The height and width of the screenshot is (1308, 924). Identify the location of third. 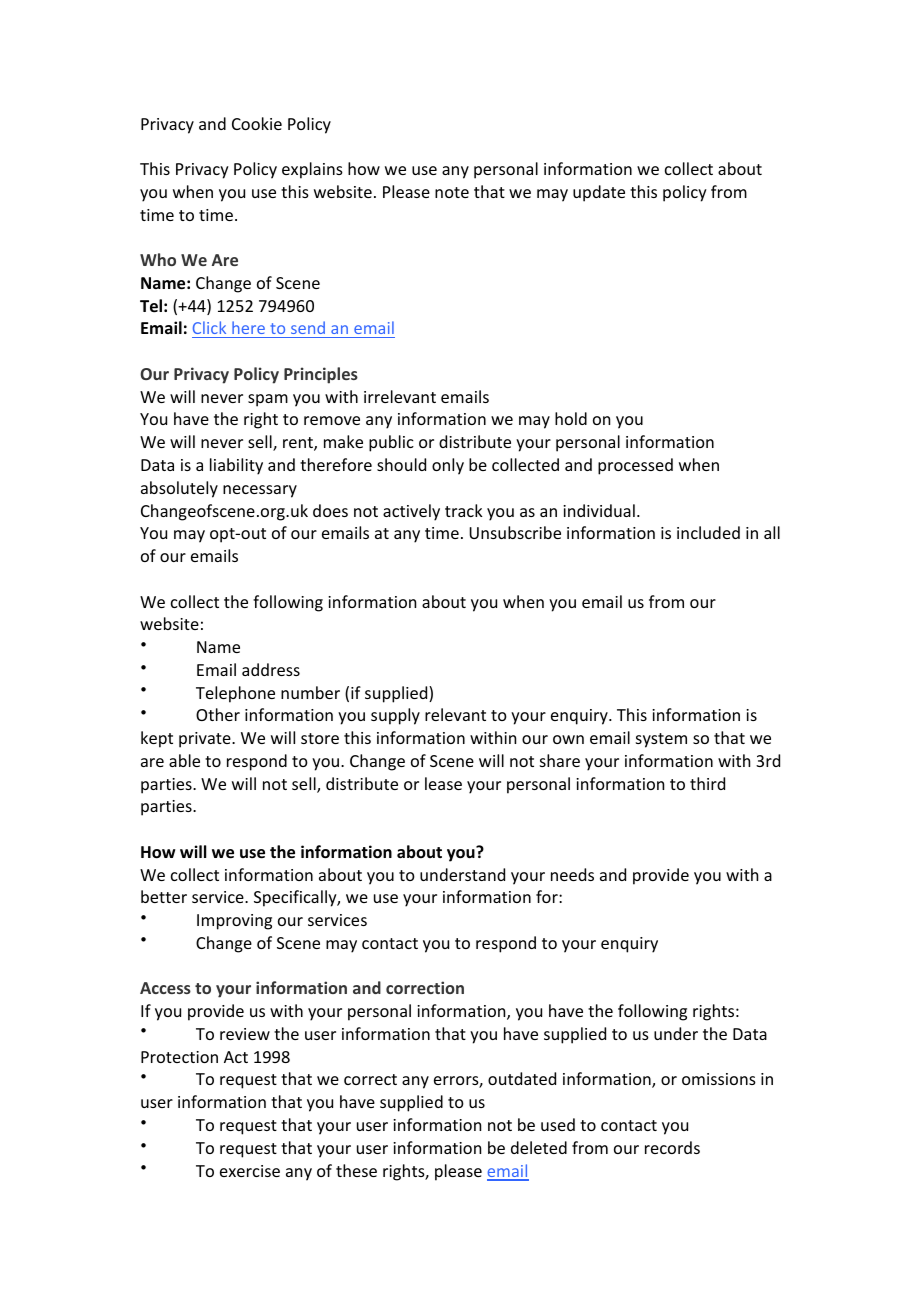
(707, 783).
